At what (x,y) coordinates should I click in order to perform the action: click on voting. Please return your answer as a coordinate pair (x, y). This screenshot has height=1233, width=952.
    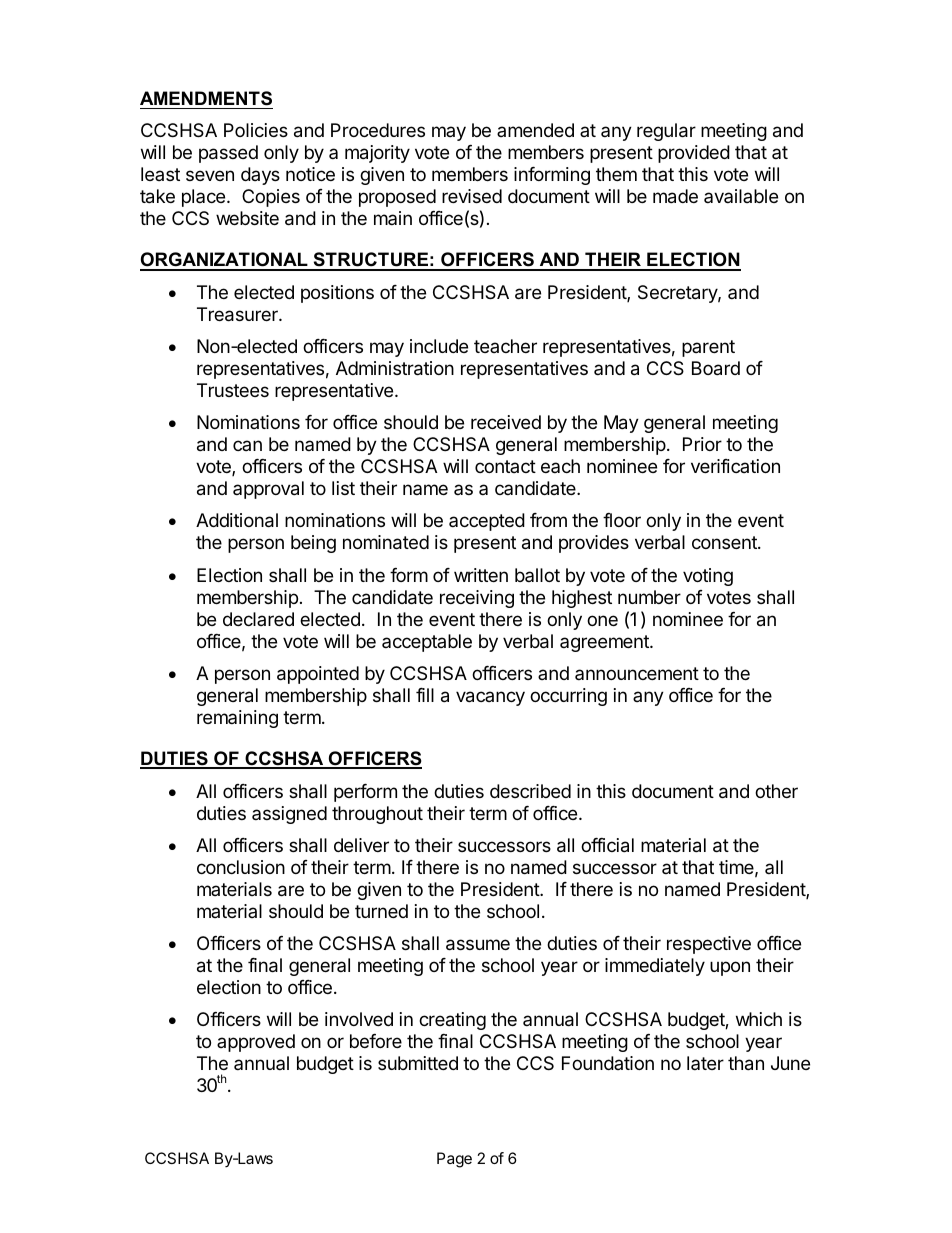
    Looking at the image, I should click on (708, 577).
